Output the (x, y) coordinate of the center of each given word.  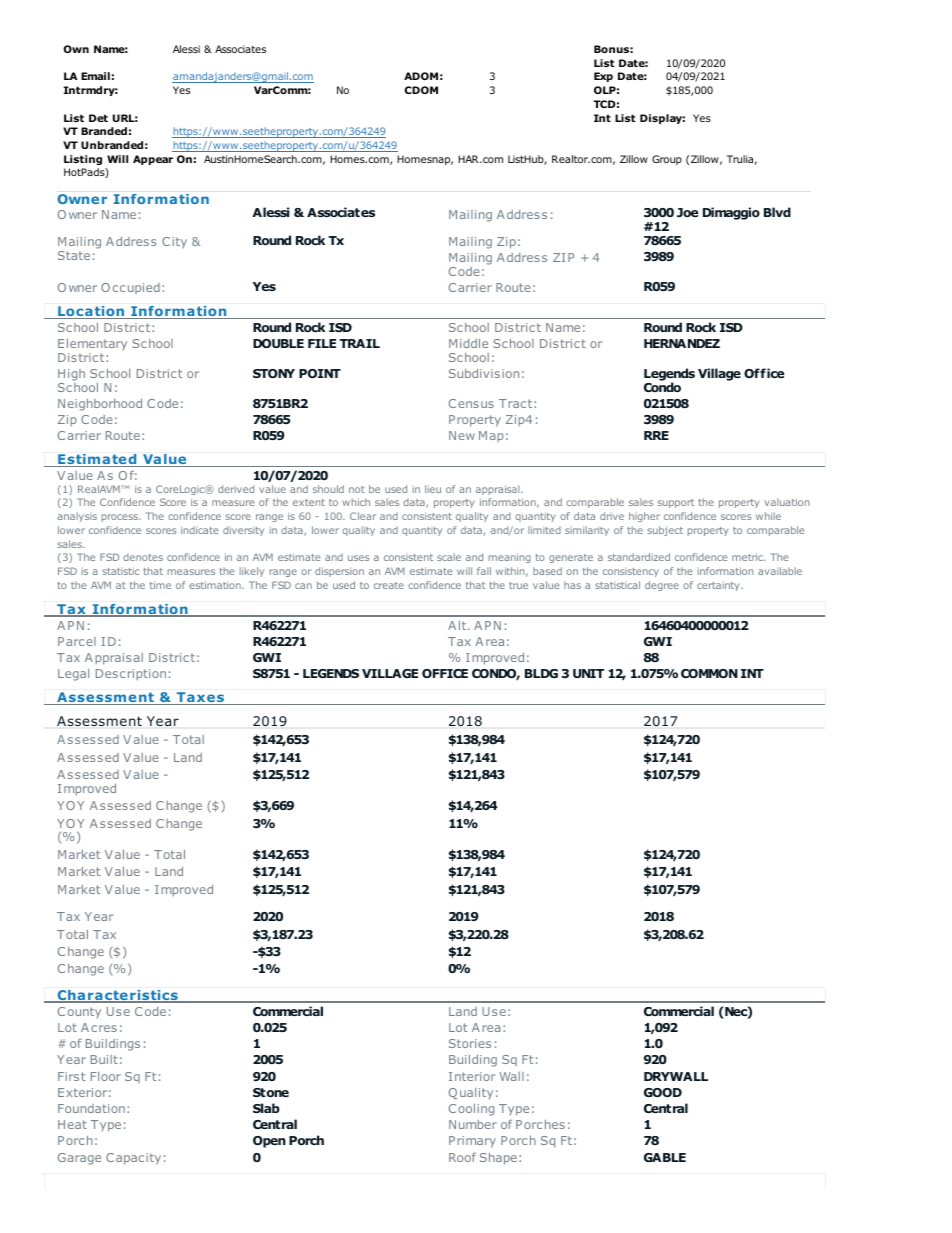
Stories (470, 1043)
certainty (719, 586)
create (389, 585)
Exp (603, 77)
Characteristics (117, 996)
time (160, 585)
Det (98, 118)
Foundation (91, 1108)
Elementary (92, 346)
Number (473, 1124)
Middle (468, 343)
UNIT (588, 673)
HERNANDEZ (682, 343)
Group (667, 160)
